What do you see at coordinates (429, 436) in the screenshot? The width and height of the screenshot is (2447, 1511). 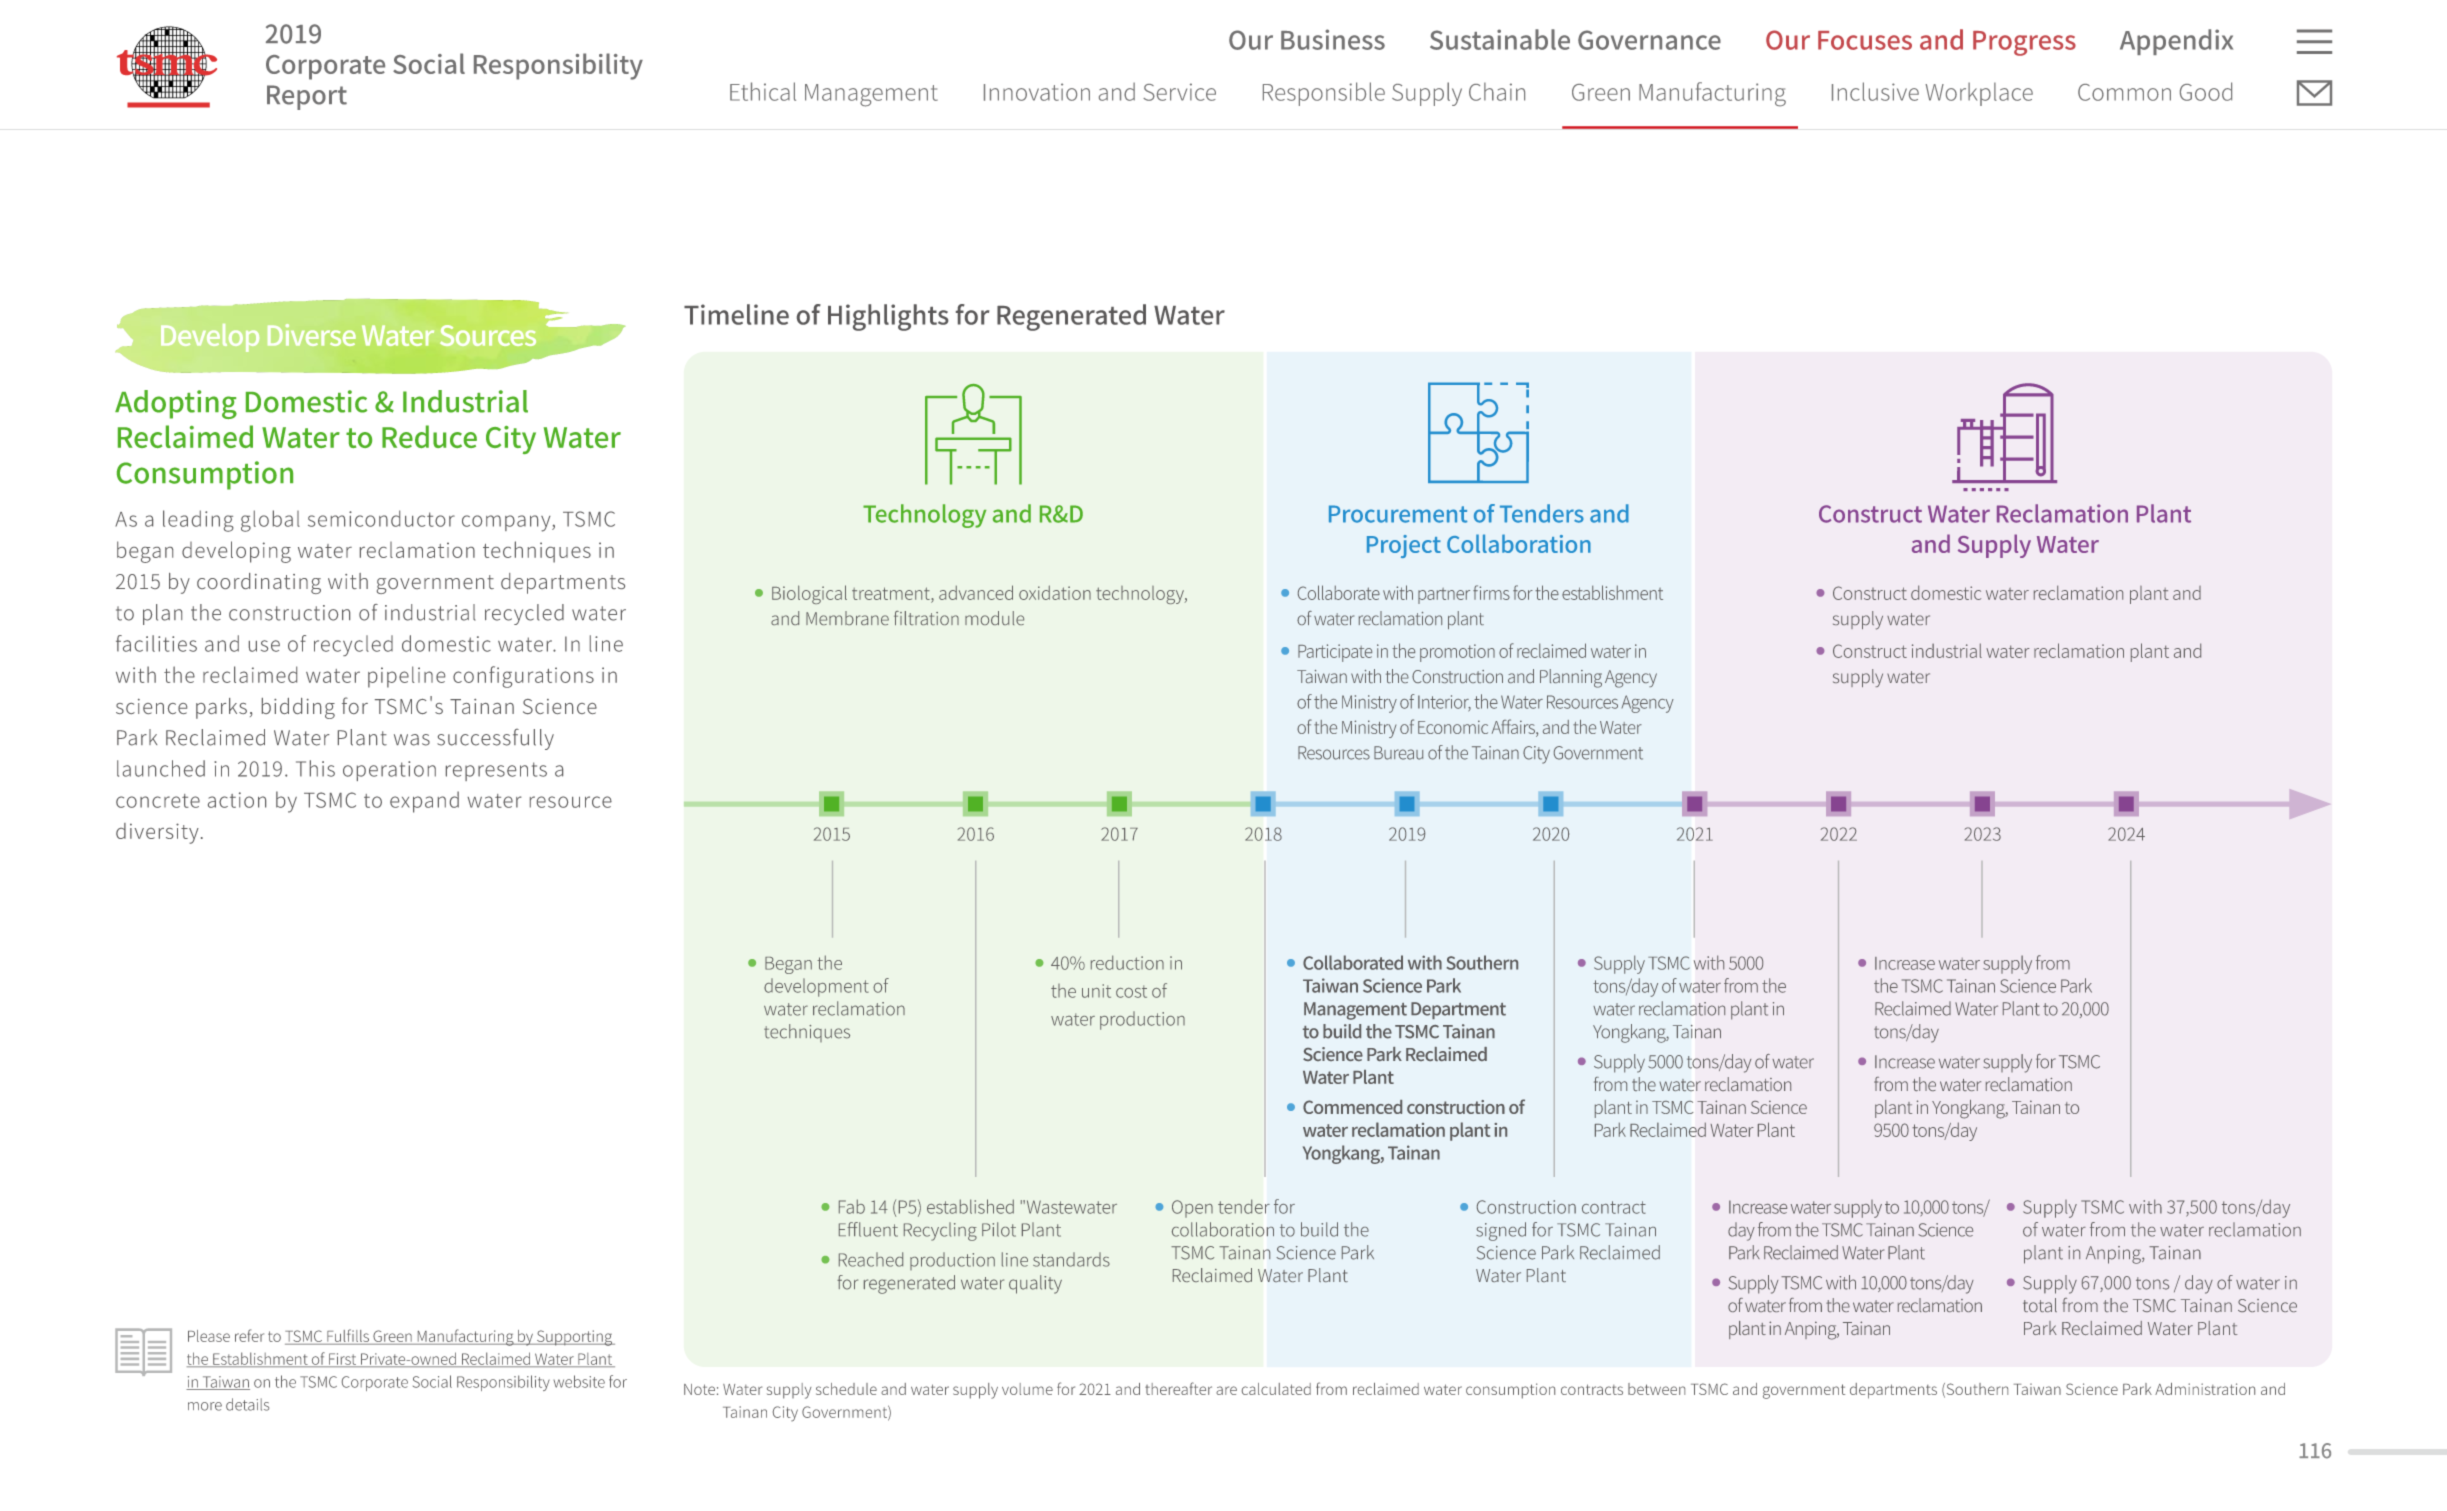 I see `Reduce` at bounding box center [429, 436].
